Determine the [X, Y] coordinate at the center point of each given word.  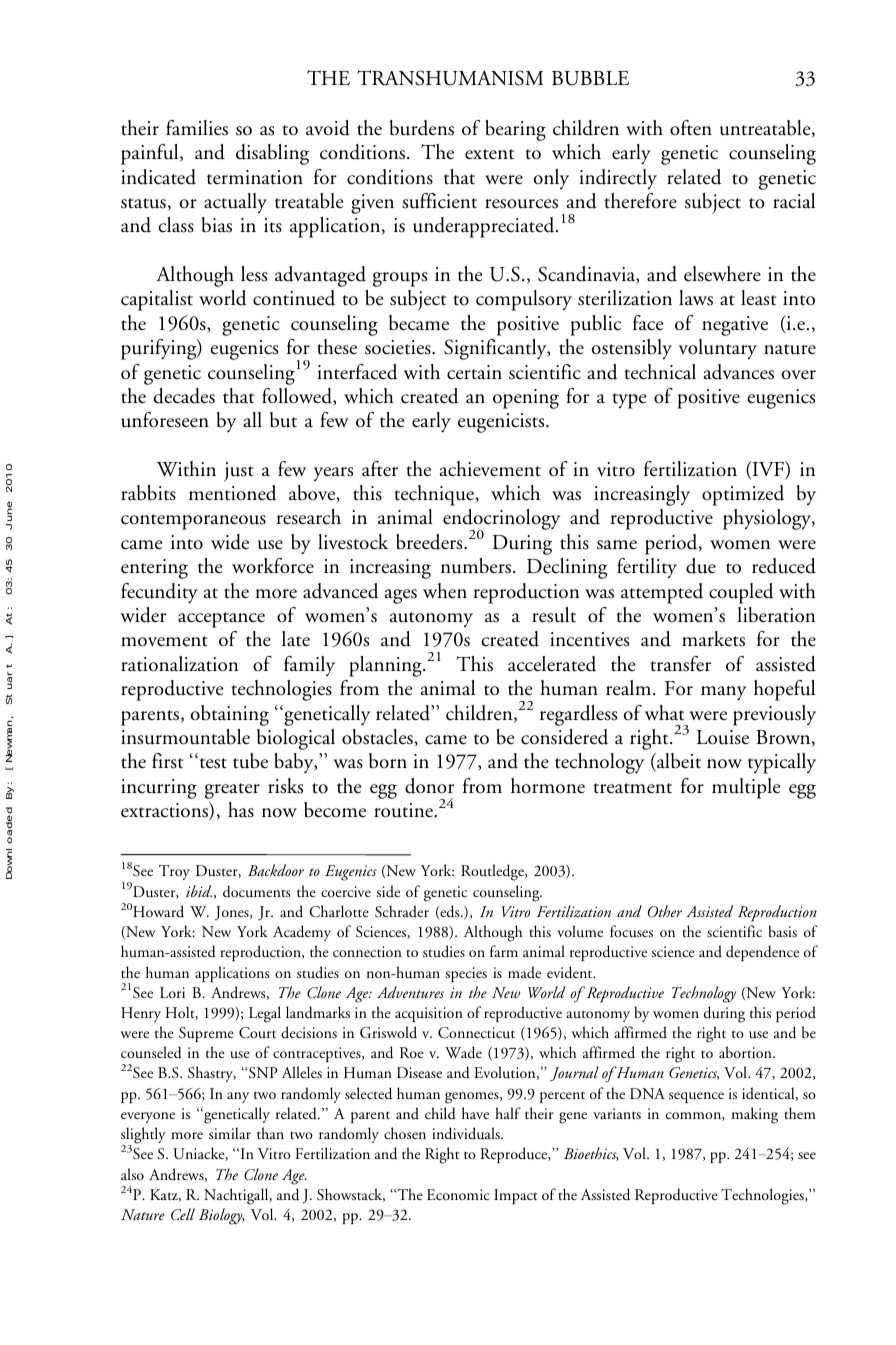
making [755, 1115]
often [691, 128]
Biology [222, 1216]
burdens [422, 128]
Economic [458, 1194]
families [197, 128]
